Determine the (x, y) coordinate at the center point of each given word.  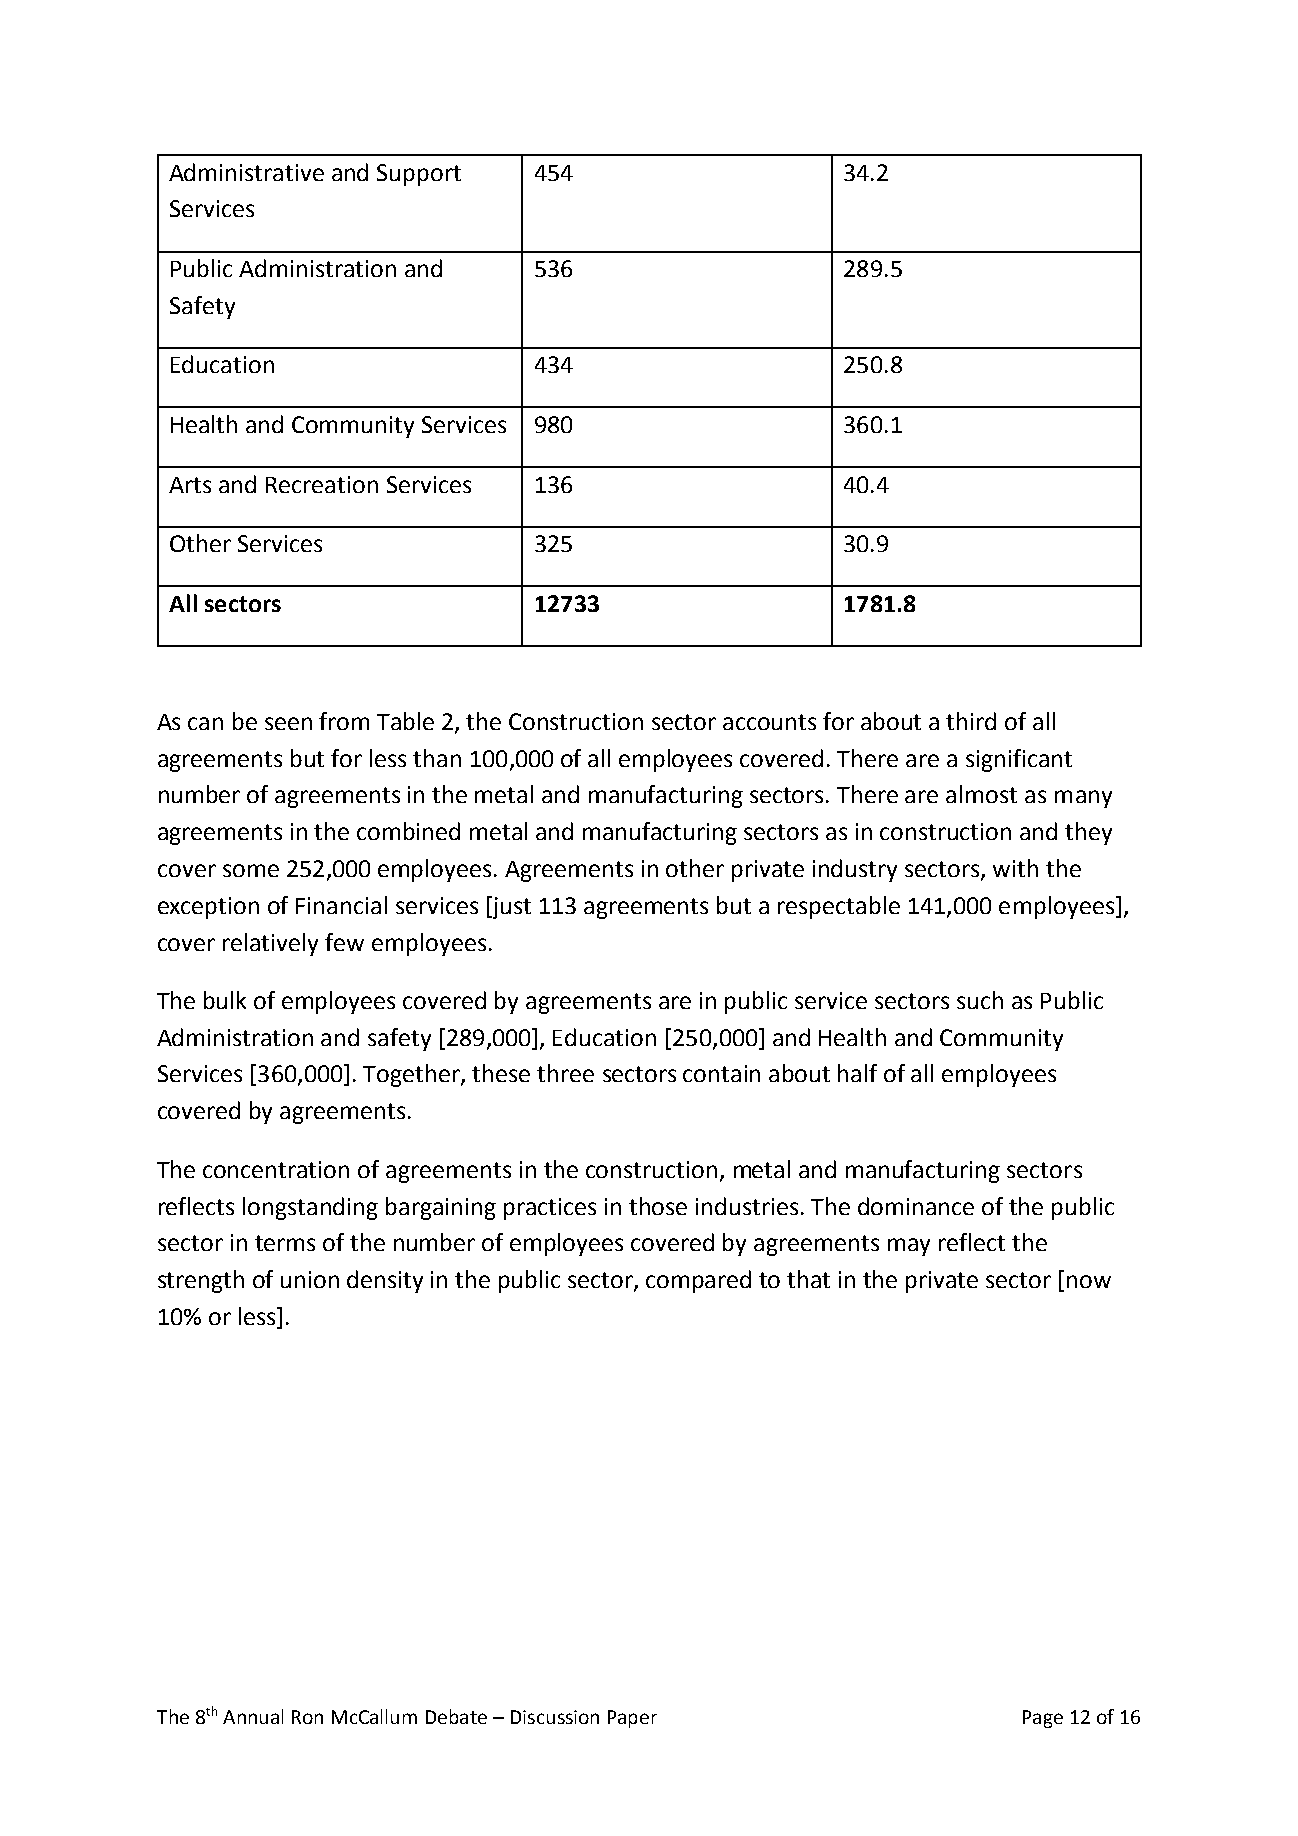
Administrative (246, 172)
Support (419, 175)
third (971, 721)
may (909, 1247)
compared (698, 1281)
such (980, 1000)
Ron (307, 1717)
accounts (769, 722)
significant (1019, 760)
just (510, 907)
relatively (270, 944)
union (310, 1279)
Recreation (322, 484)
